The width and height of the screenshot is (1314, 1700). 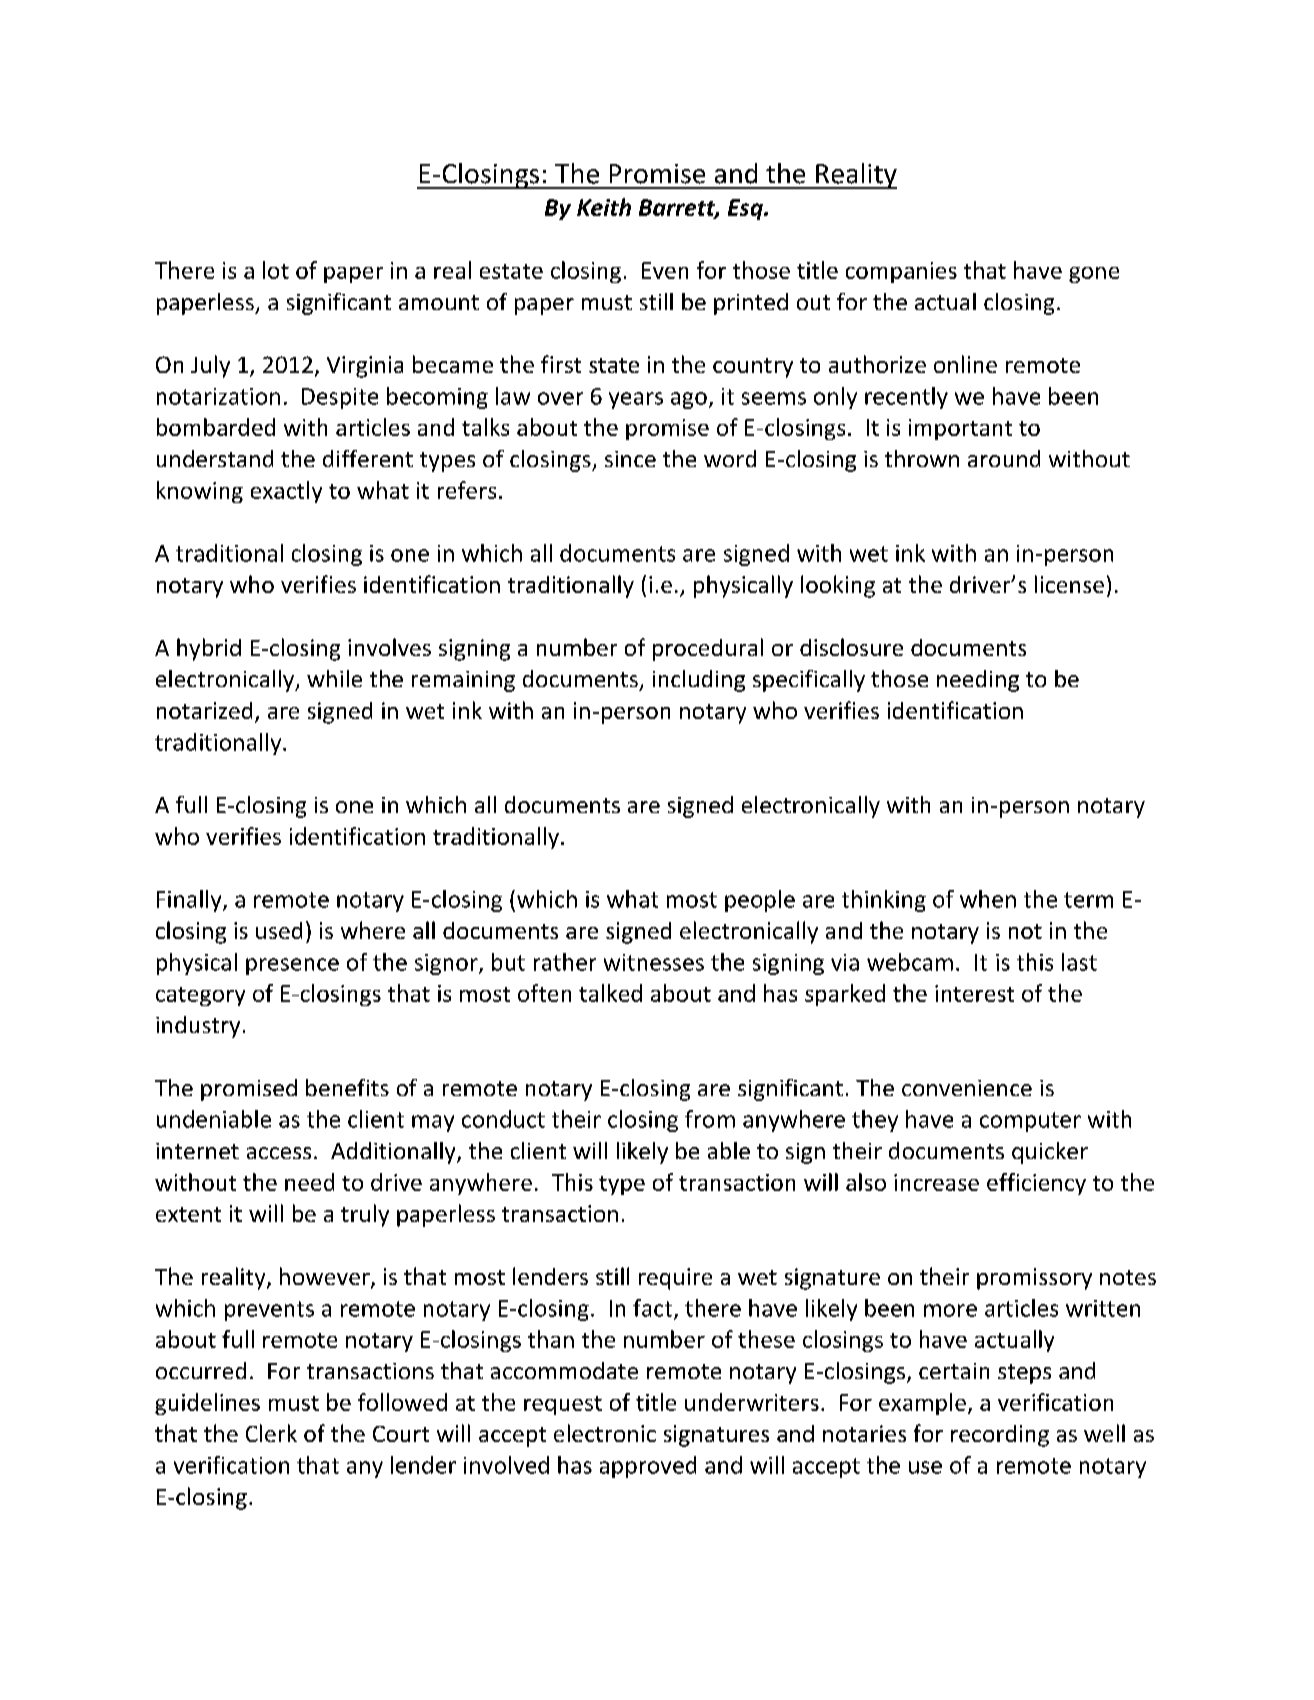 What do you see at coordinates (710, 1119) in the screenshot?
I see `from` at bounding box center [710, 1119].
